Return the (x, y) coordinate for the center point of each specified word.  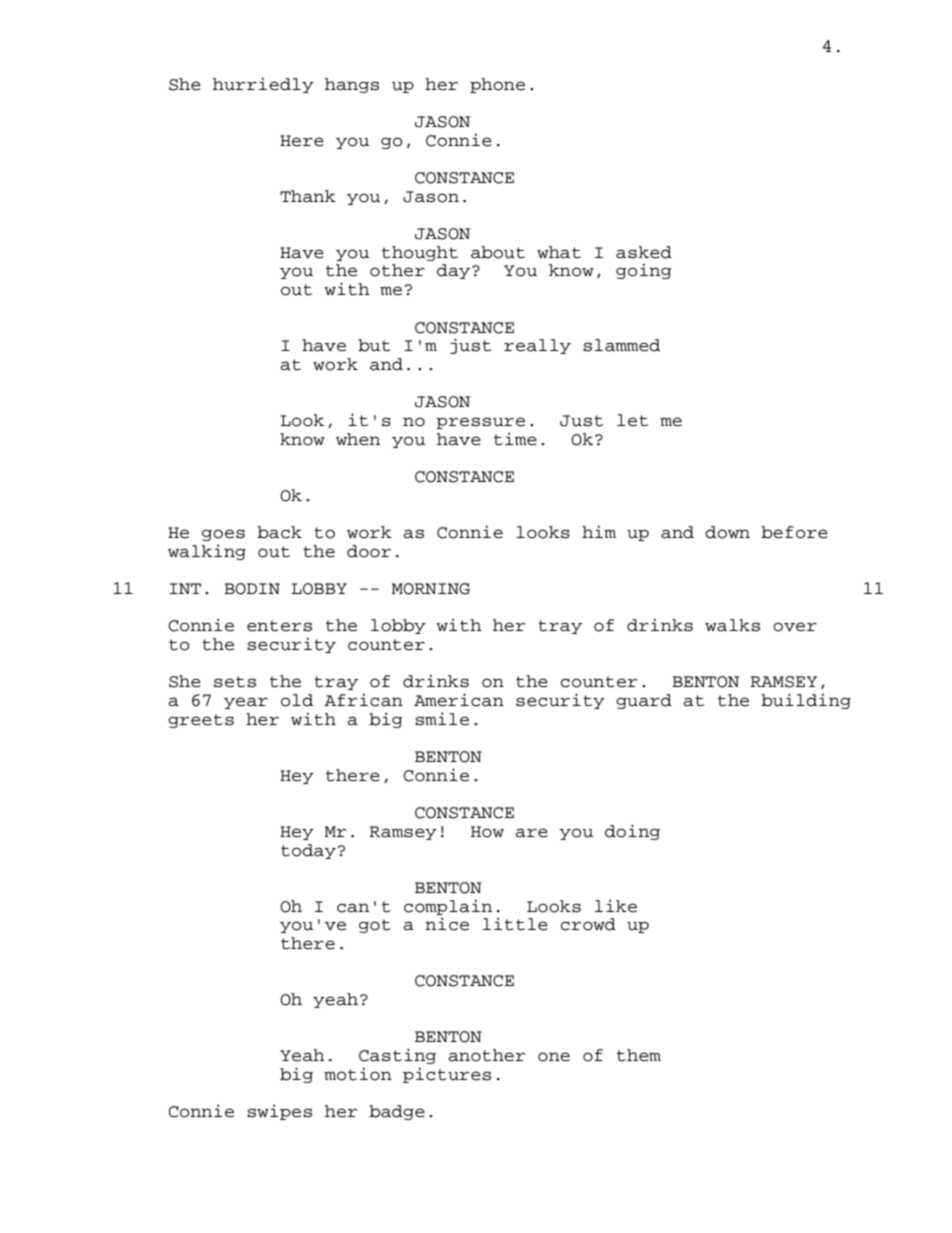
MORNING (431, 589)
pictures (447, 1075)
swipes (279, 1112)
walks (732, 625)
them (639, 1055)
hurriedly (263, 85)
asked (644, 252)
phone (497, 85)
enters (279, 626)
